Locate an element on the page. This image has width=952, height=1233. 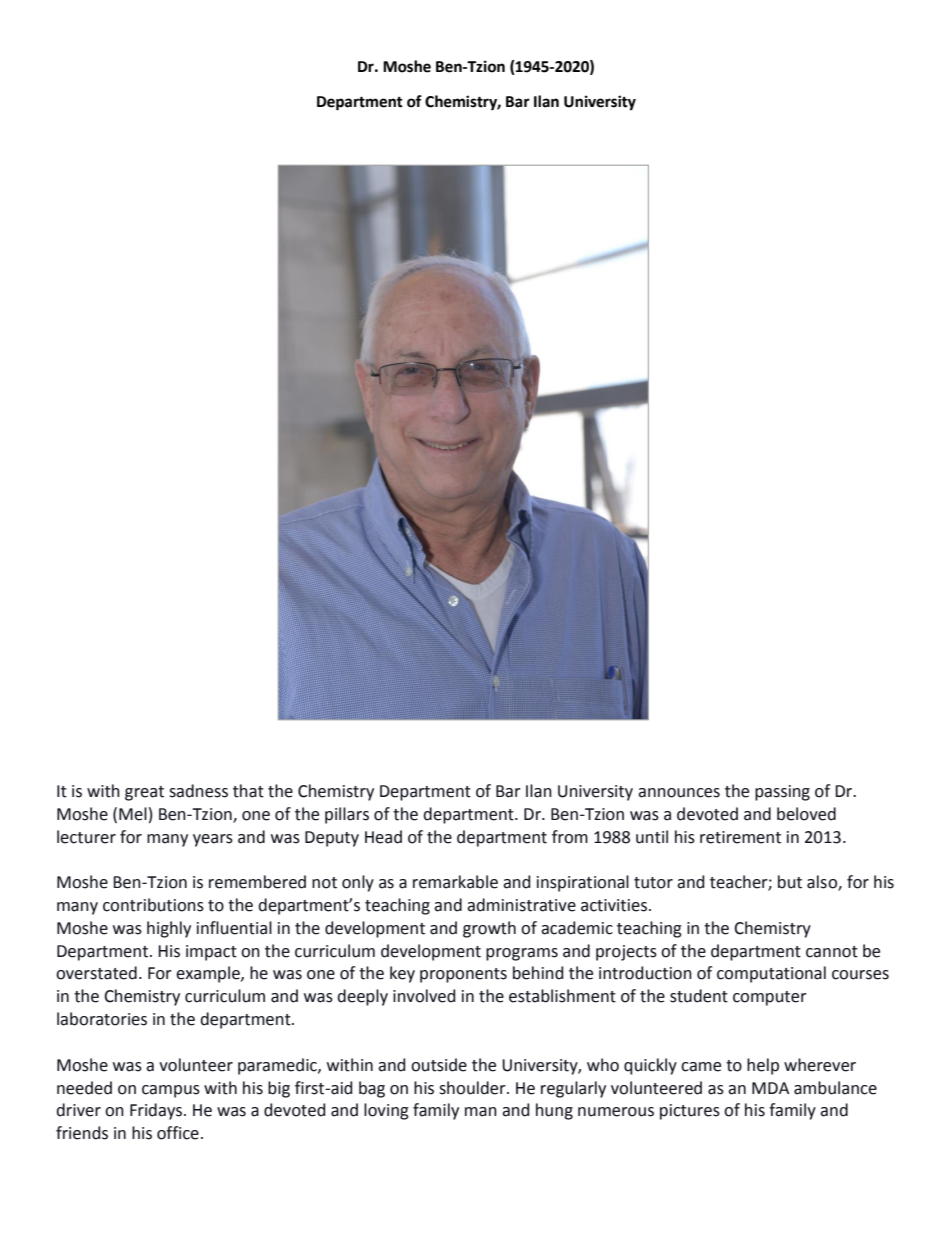
passing is located at coordinates (782, 793).
